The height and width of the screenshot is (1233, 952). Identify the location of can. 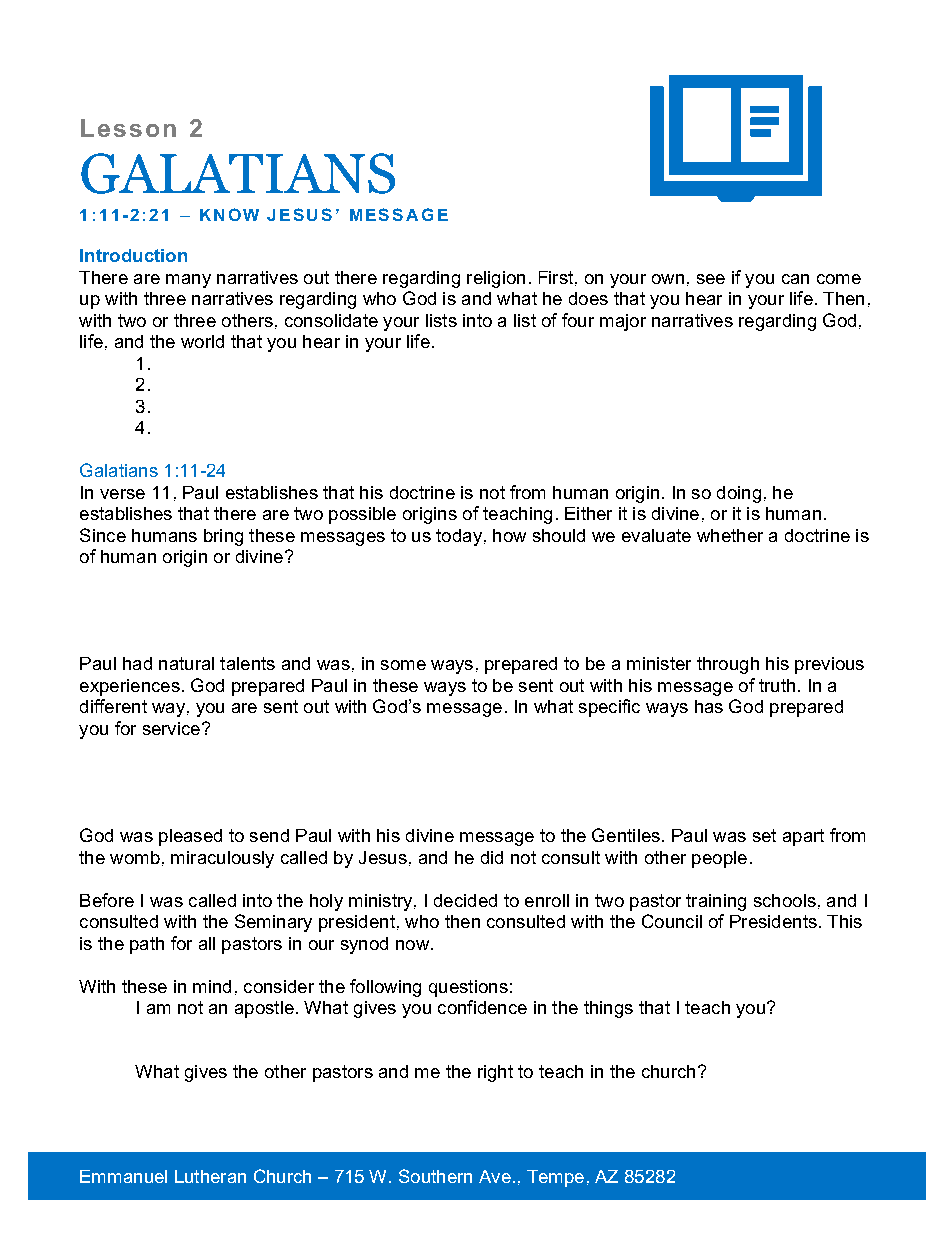
(795, 279).
